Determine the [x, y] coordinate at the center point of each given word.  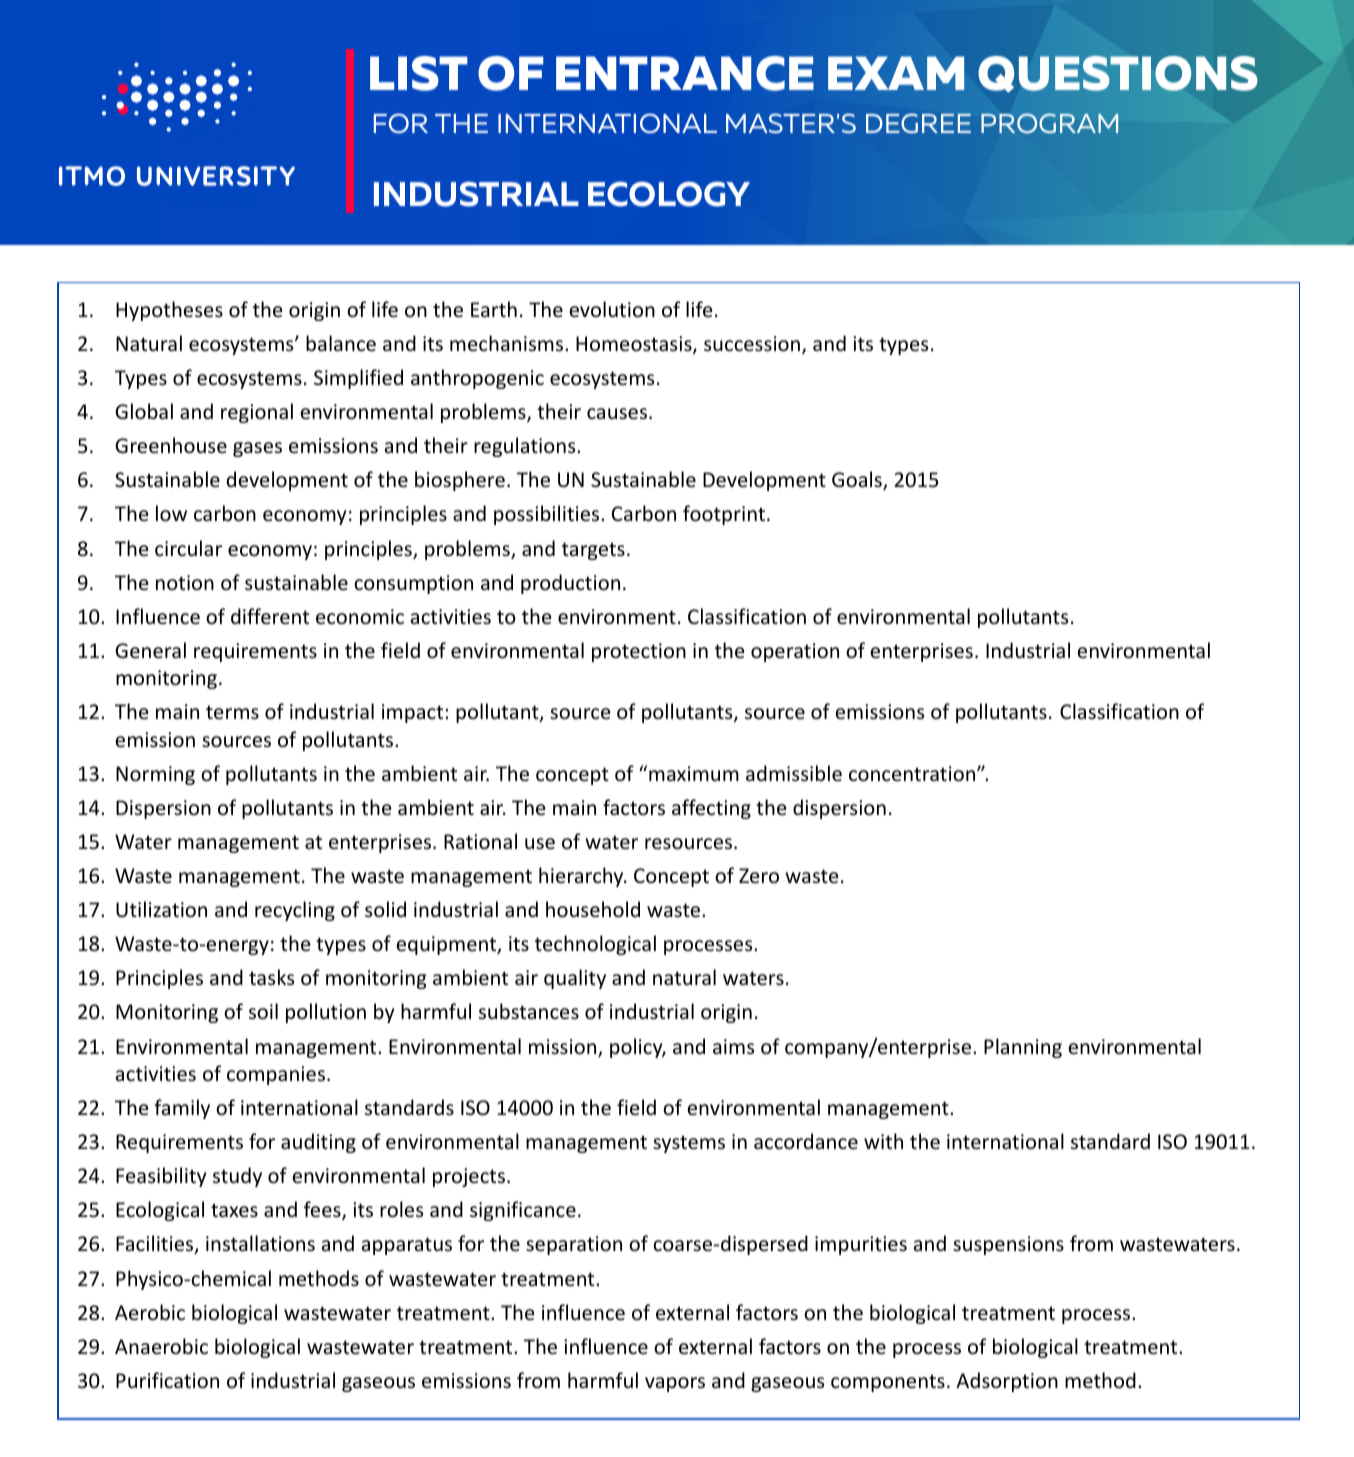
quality [575, 979]
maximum [694, 773]
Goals [858, 480]
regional [257, 413]
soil [263, 1011]
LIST [419, 73]
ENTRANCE [685, 73]
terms [232, 712]
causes [618, 414]
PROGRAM [1049, 123]
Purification [167, 1380]
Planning [1023, 1048]
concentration [913, 774]
